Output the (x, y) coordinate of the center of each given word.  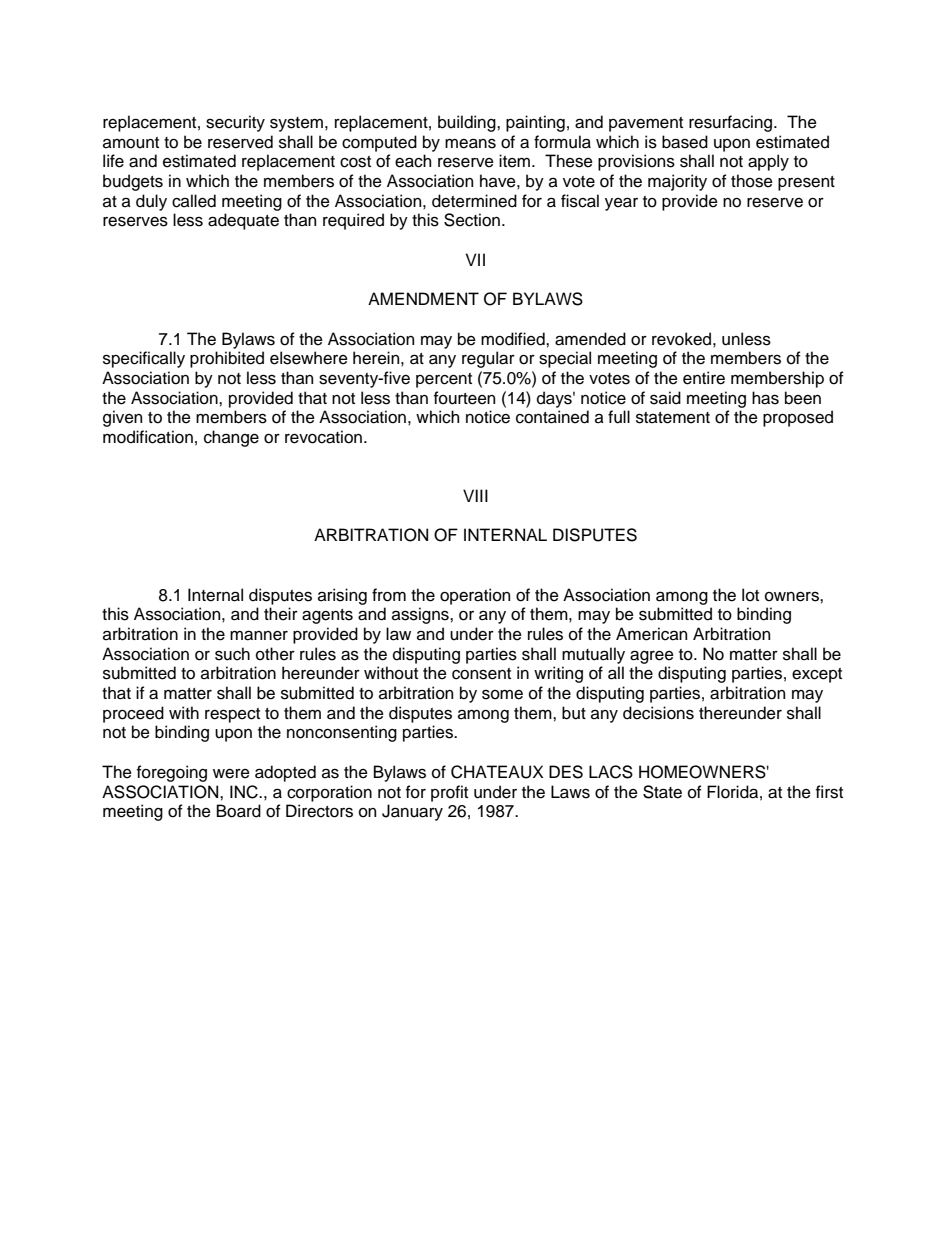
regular (488, 359)
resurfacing (732, 123)
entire (704, 378)
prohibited (227, 359)
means (470, 143)
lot (750, 595)
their (281, 614)
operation (475, 596)
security (235, 123)
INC (245, 792)
